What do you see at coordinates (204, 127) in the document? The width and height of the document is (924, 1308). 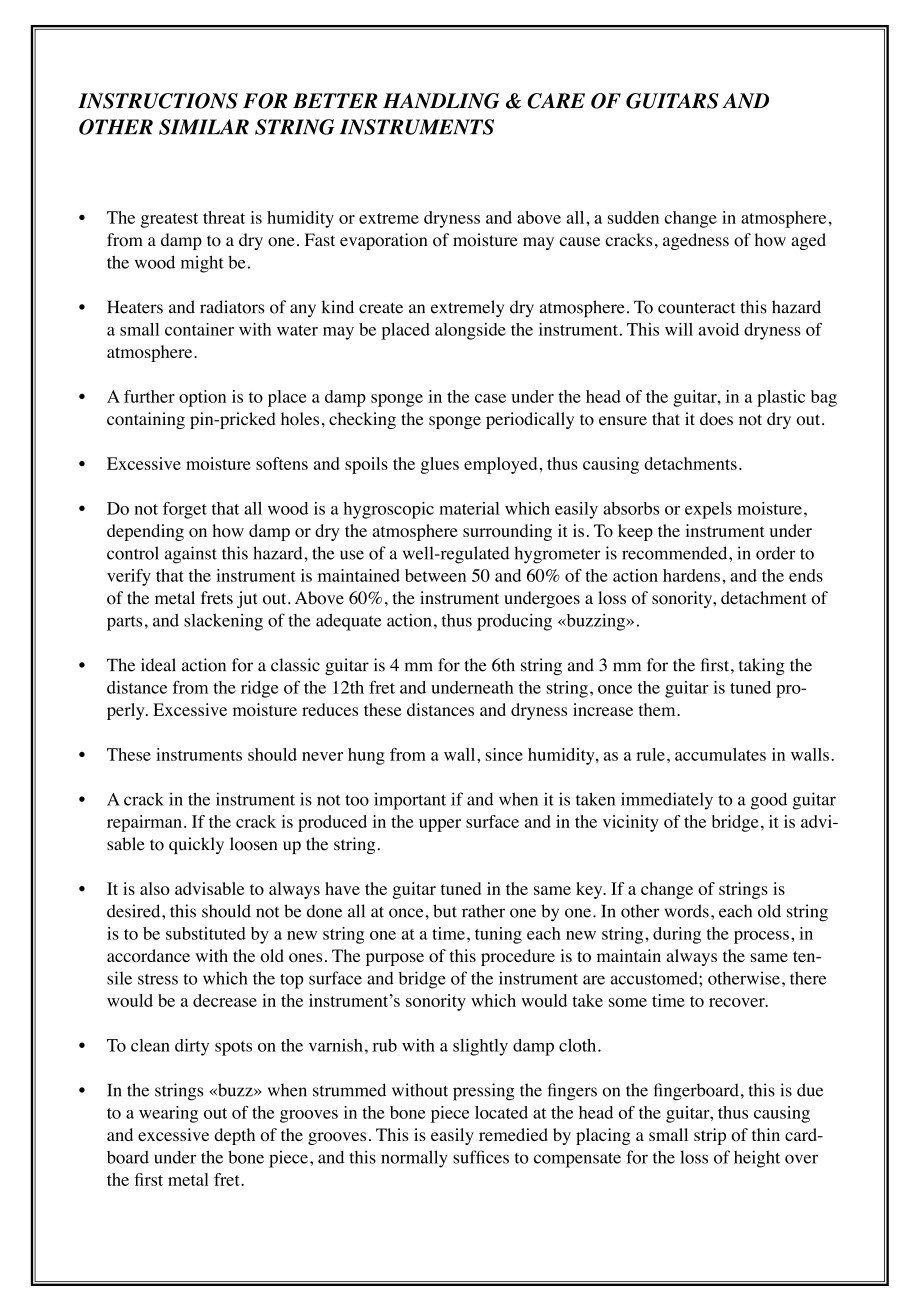 I see `SIMILAR` at bounding box center [204, 127].
